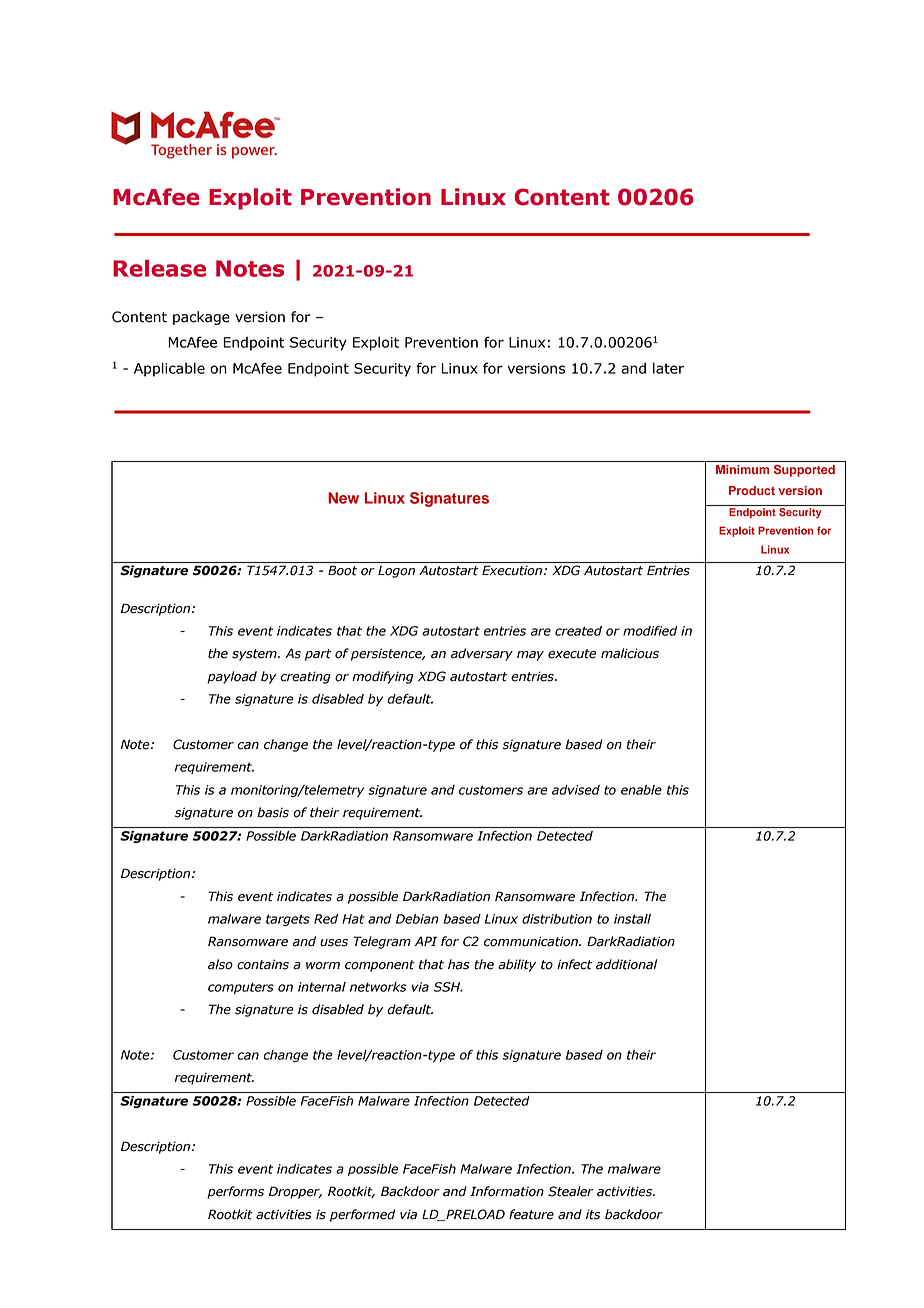  I want to click on targets, so click(288, 920).
